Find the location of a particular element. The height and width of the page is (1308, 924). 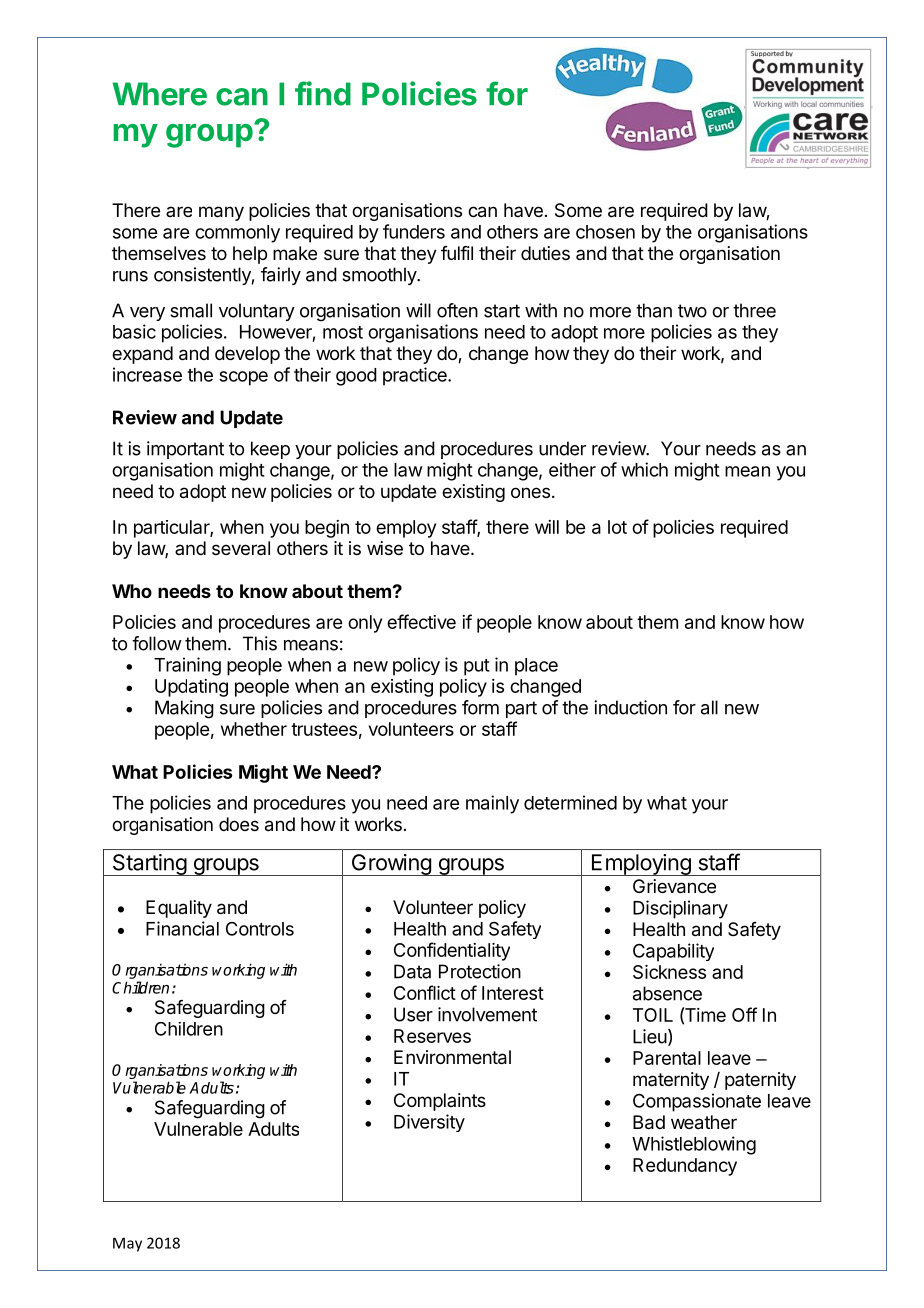

chosen is located at coordinates (605, 232).
